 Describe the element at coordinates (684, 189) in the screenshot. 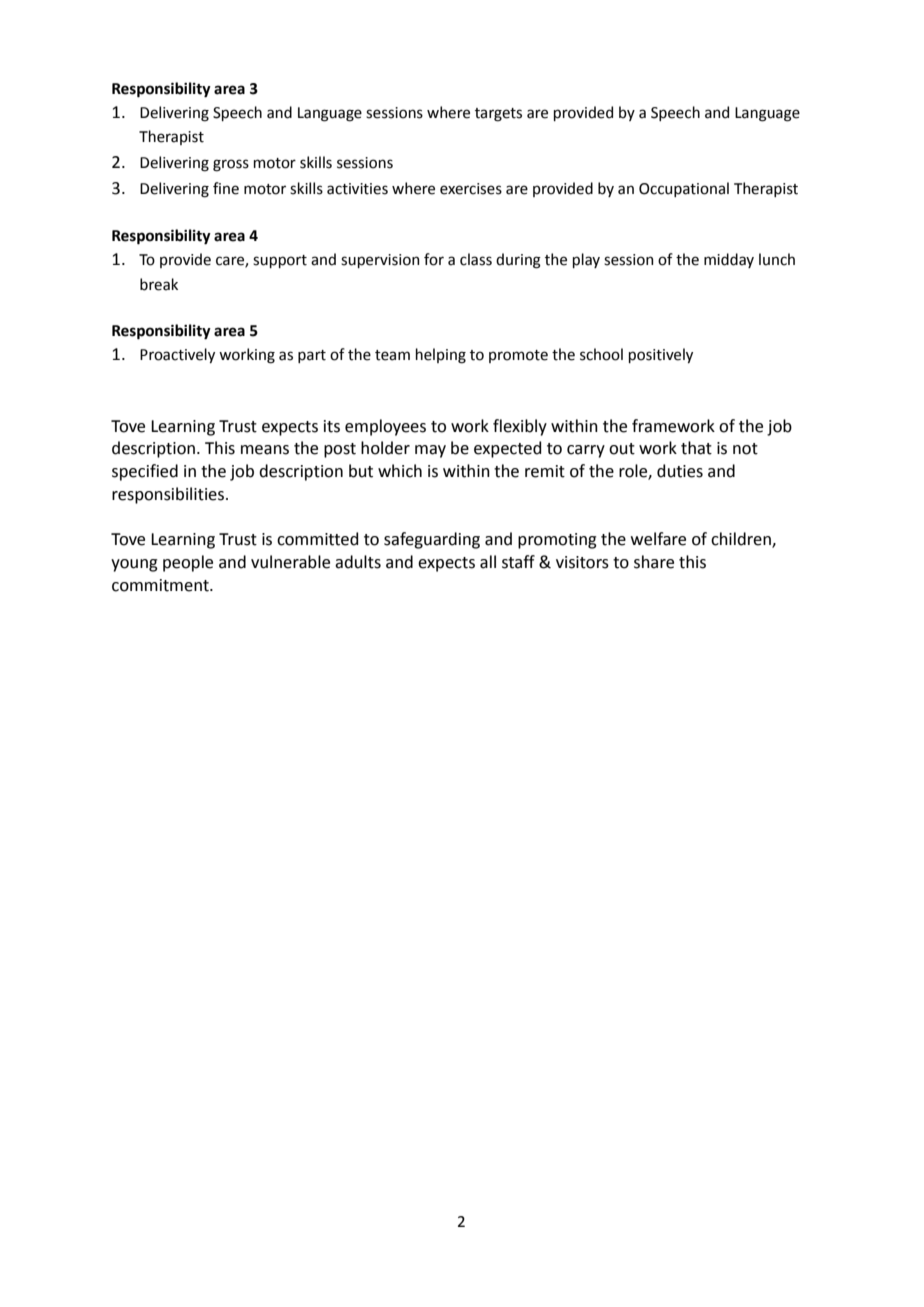

I see `Occupational` at that location.
